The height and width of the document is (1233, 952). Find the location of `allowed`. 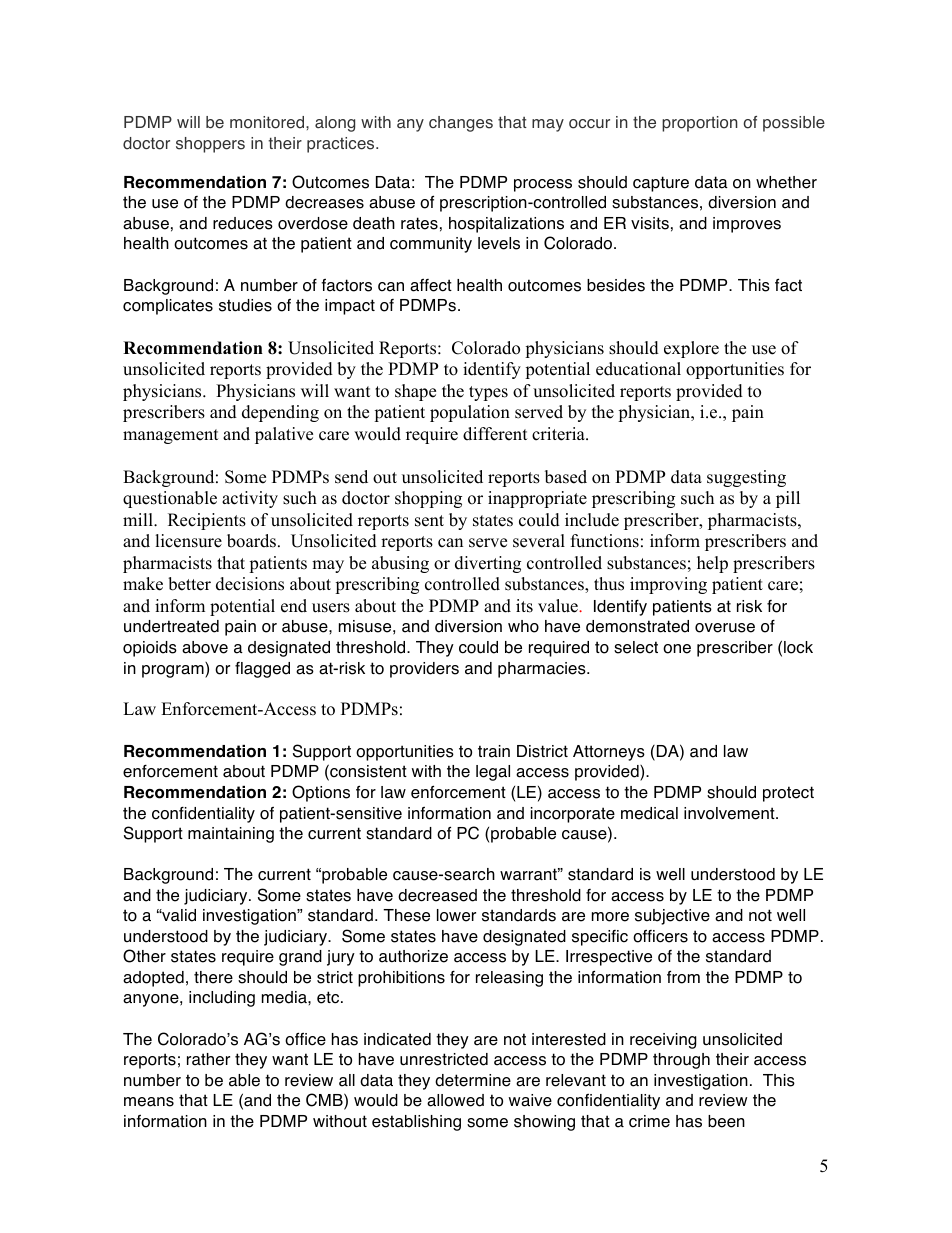

allowed is located at coordinates (455, 1100).
